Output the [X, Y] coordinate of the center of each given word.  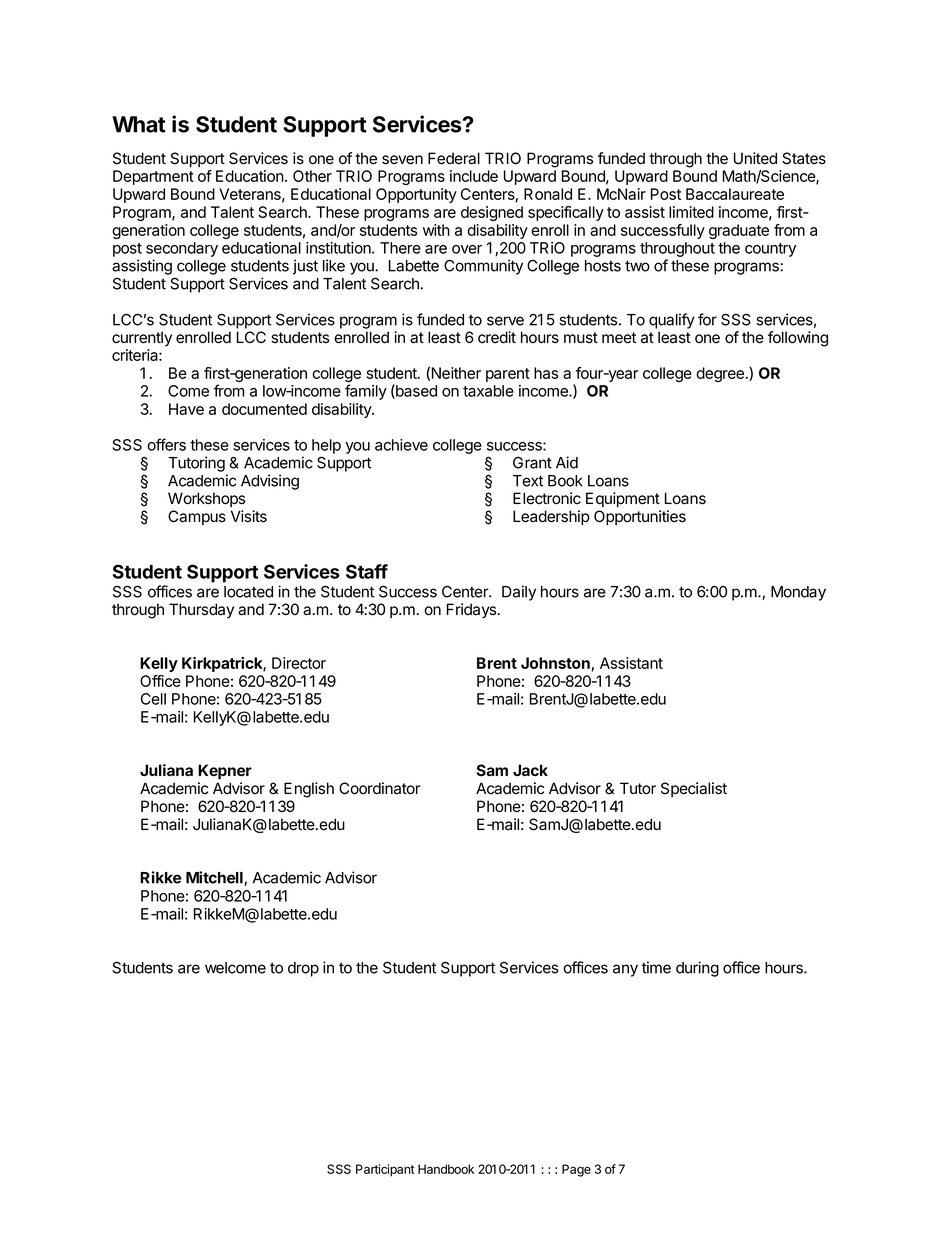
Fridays [473, 611]
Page [576, 1170]
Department [153, 177]
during [697, 969]
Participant [385, 1170]
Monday [798, 593]
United [755, 158]
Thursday [201, 611]
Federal [454, 158]
